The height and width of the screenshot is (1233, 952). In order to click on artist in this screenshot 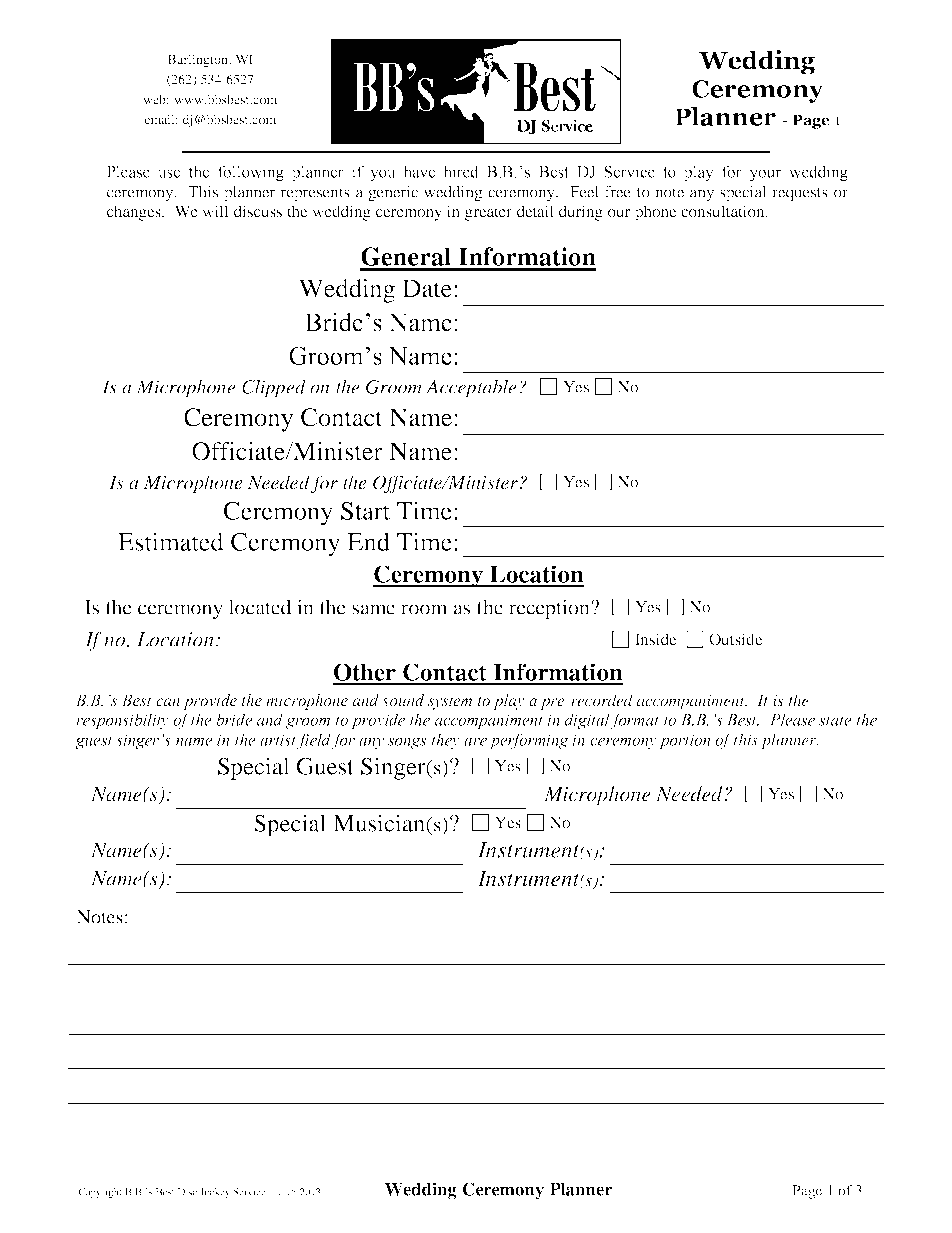, I will do `click(278, 740)`.
